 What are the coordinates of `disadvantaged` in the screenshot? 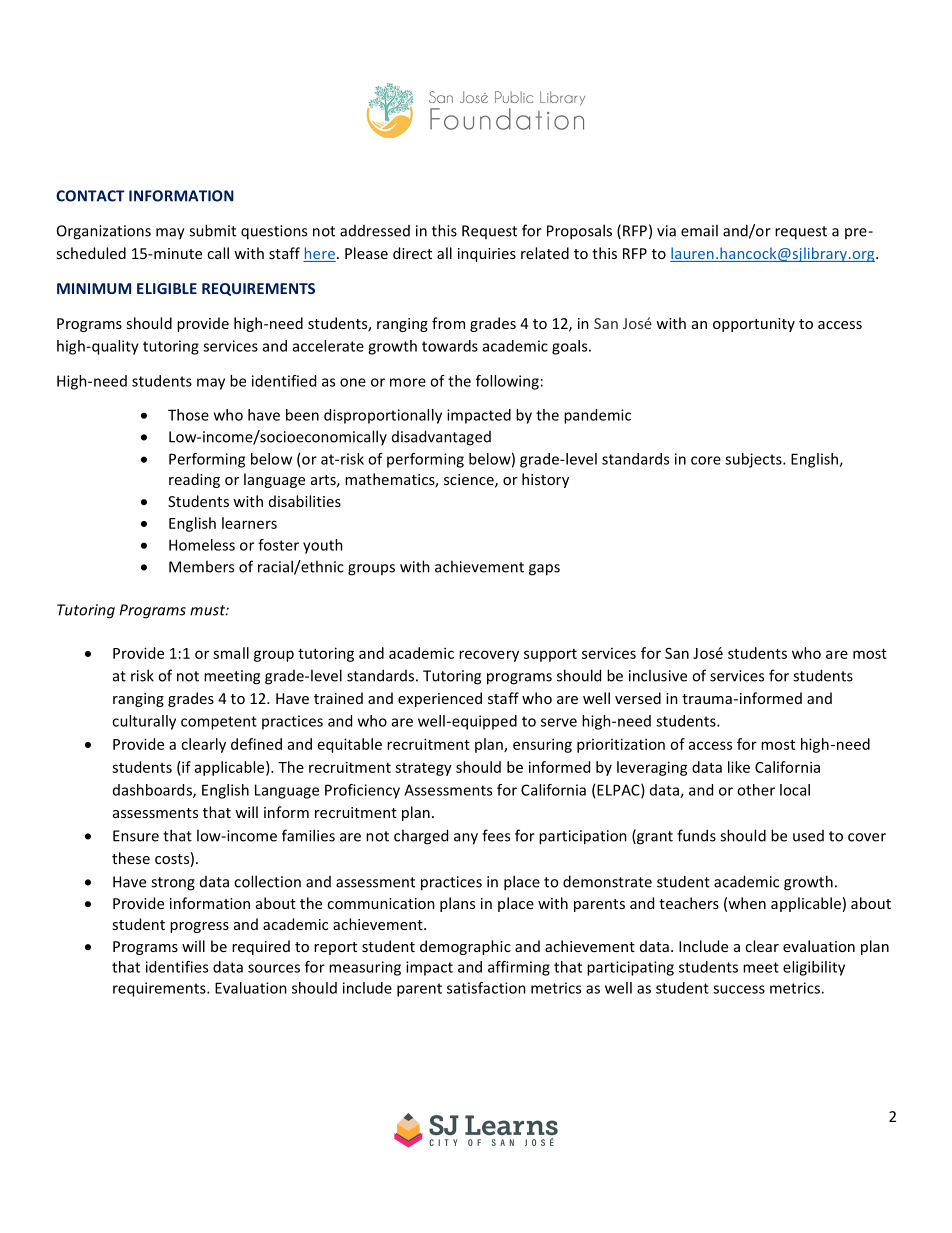 It's located at (441, 438).
